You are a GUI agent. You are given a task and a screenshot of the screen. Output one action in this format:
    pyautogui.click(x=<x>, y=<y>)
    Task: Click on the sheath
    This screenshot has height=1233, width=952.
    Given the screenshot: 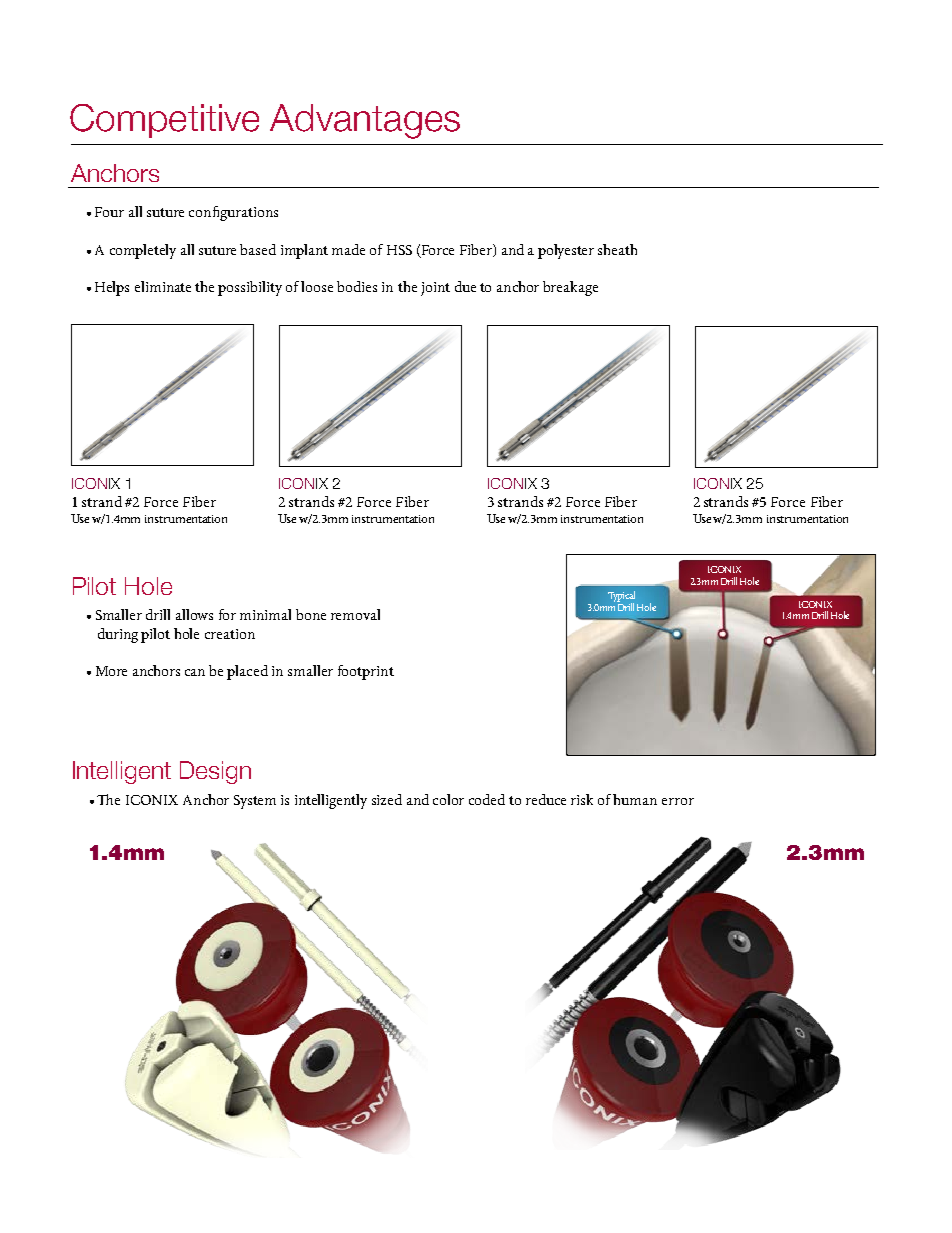 What is the action you would take?
    pyautogui.click(x=617, y=249)
